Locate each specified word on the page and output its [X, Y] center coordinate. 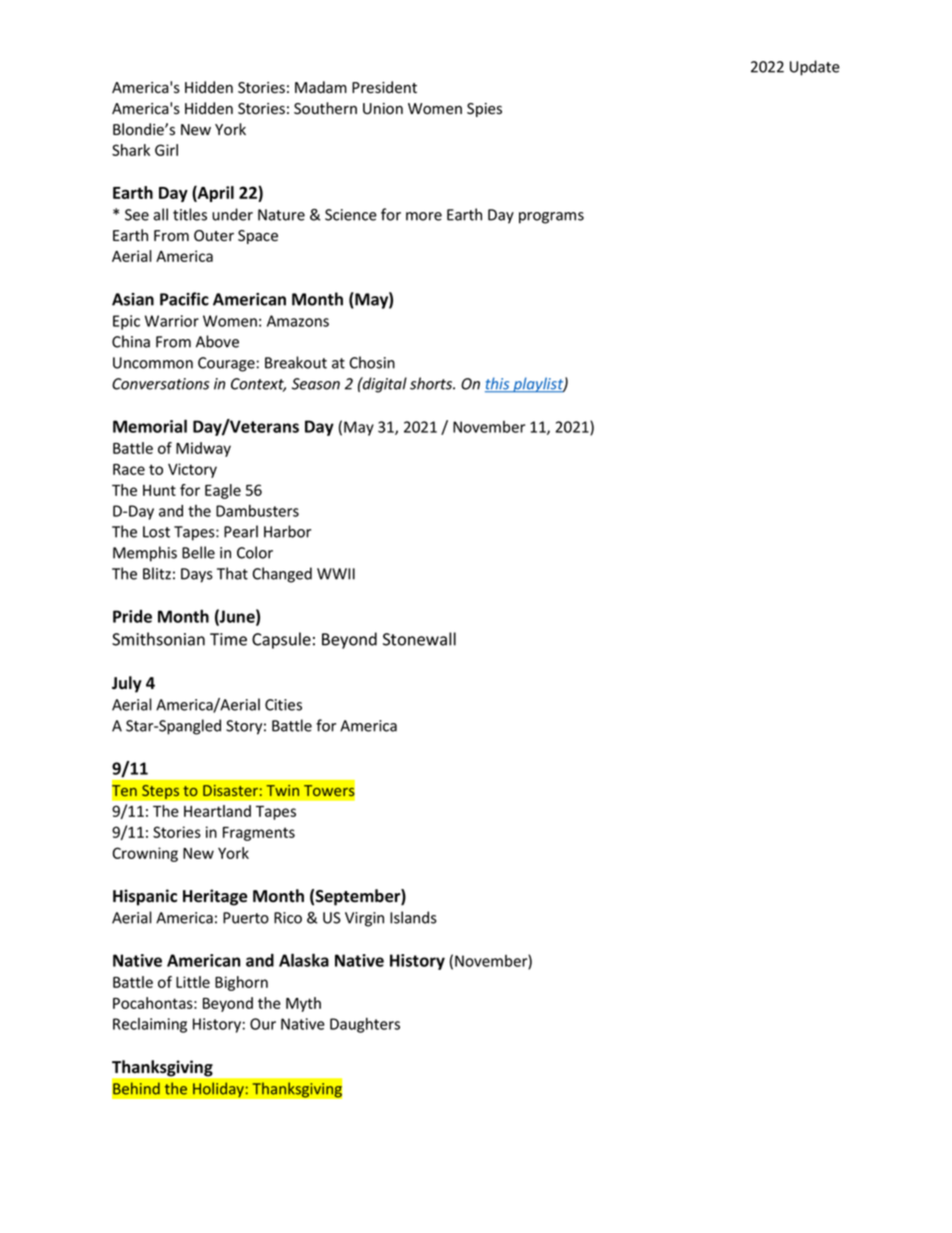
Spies [484, 110]
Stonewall [419, 639]
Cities [283, 705]
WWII [336, 574]
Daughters [365, 1025]
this [498, 384]
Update [815, 68]
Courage [226, 364]
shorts [432, 383]
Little [193, 982]
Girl [166, 150]
